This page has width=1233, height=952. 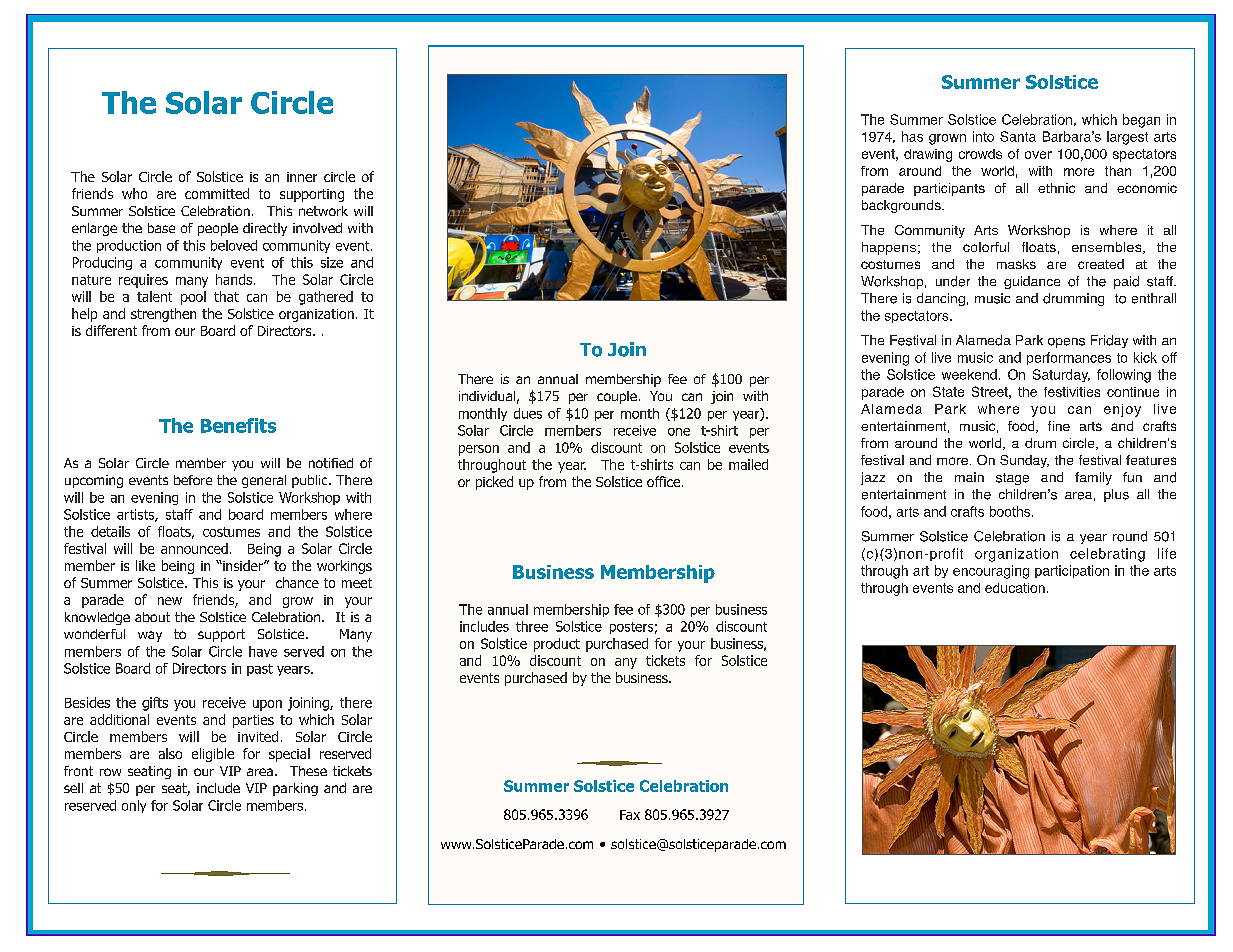 What do you see at coordinates (134, 806) in the page?
I see `only` at bounding box center [134, 806].
